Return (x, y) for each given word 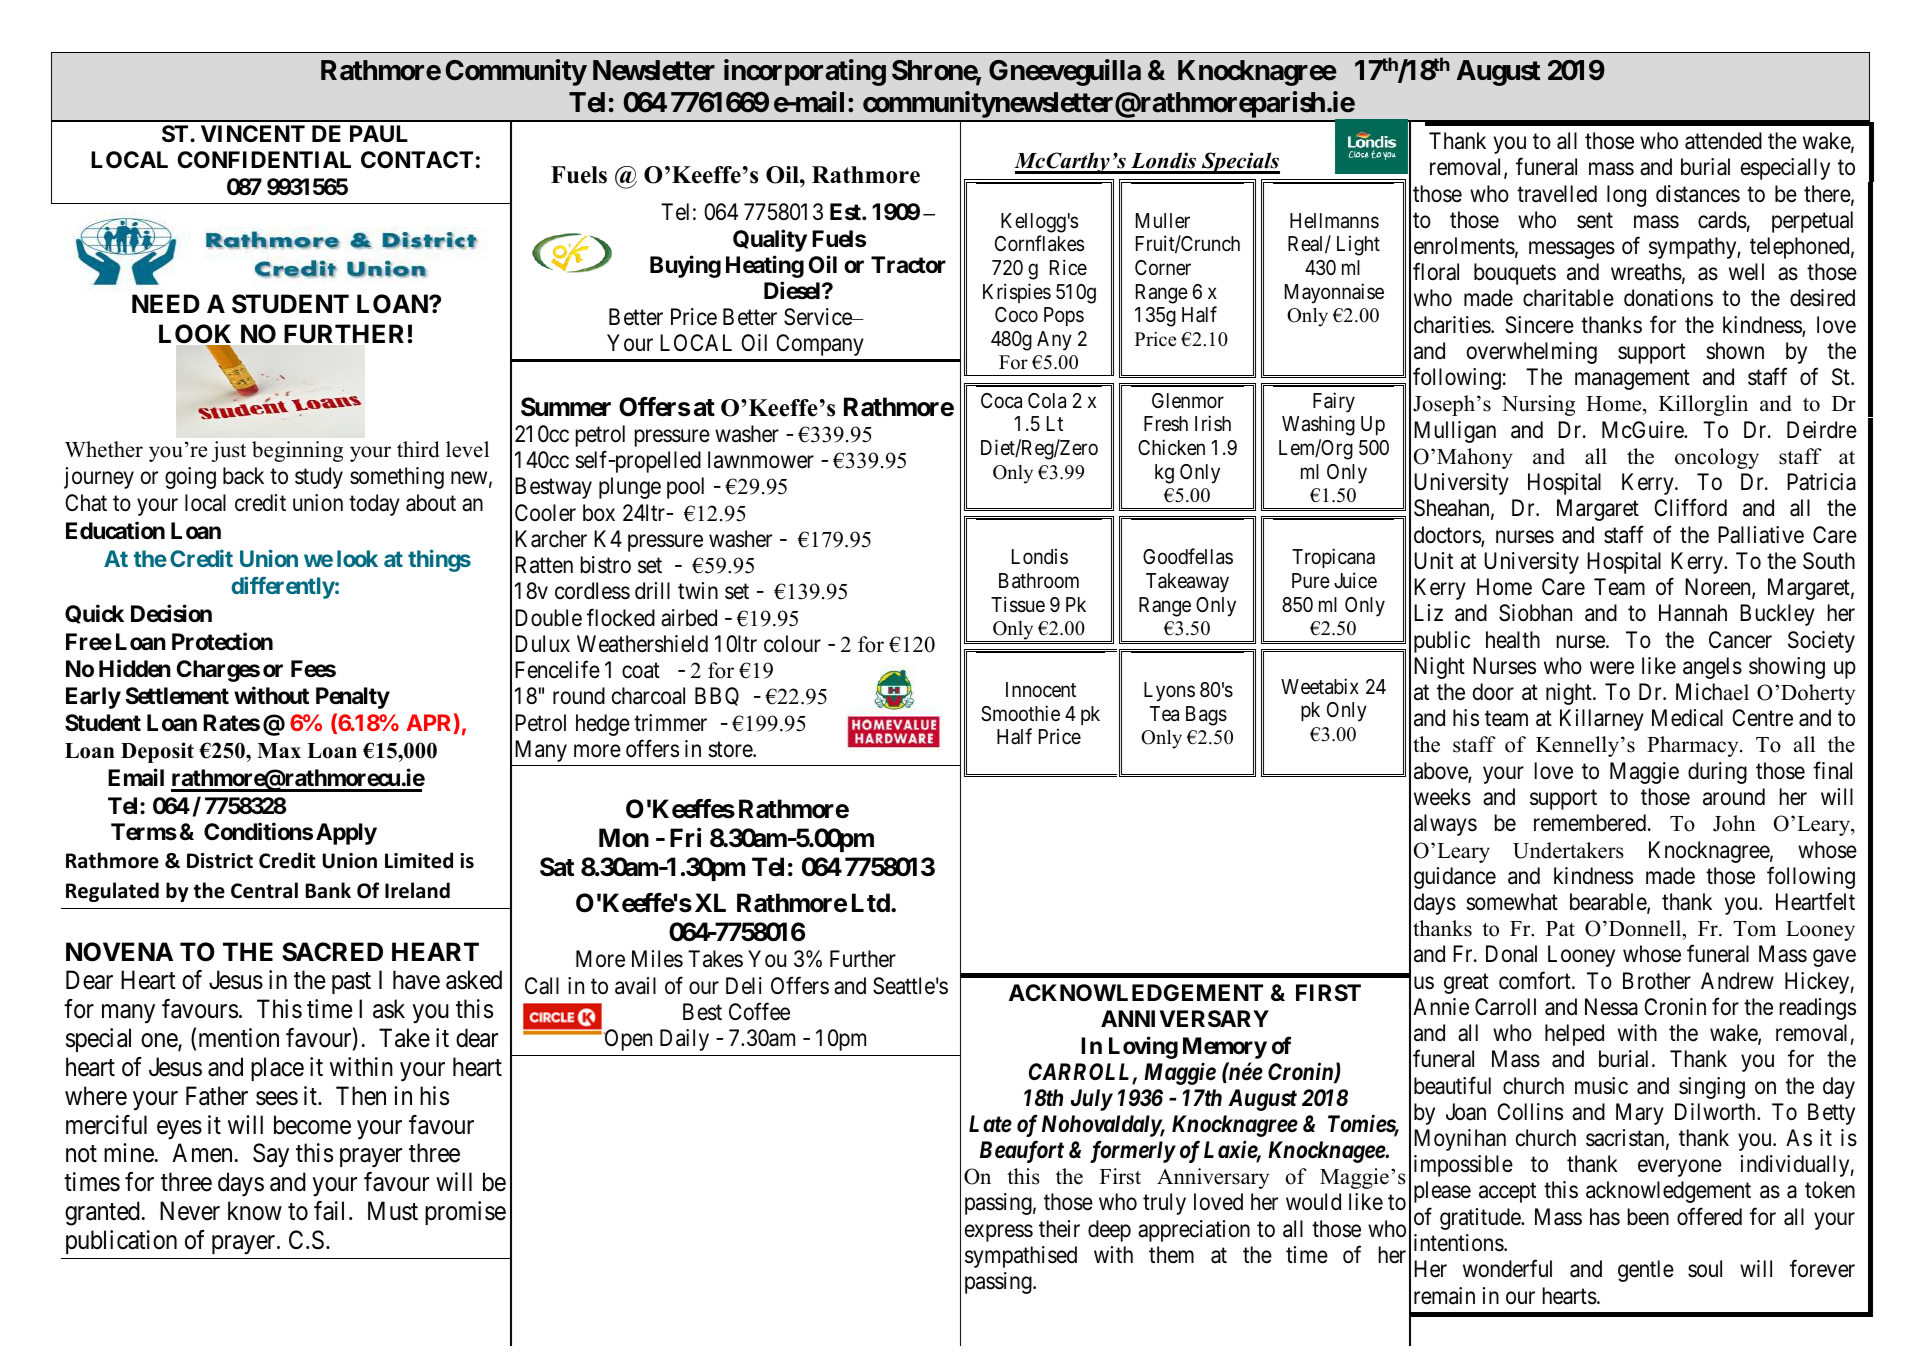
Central (264, 890)
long (1626, 196)
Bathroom (1039, 581)
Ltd (872, 902)
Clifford (1690, 508)
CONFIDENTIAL (264, 160)
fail (329, 1211)
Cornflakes (1039, 243)
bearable (1609, 903)
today (374, 505)
